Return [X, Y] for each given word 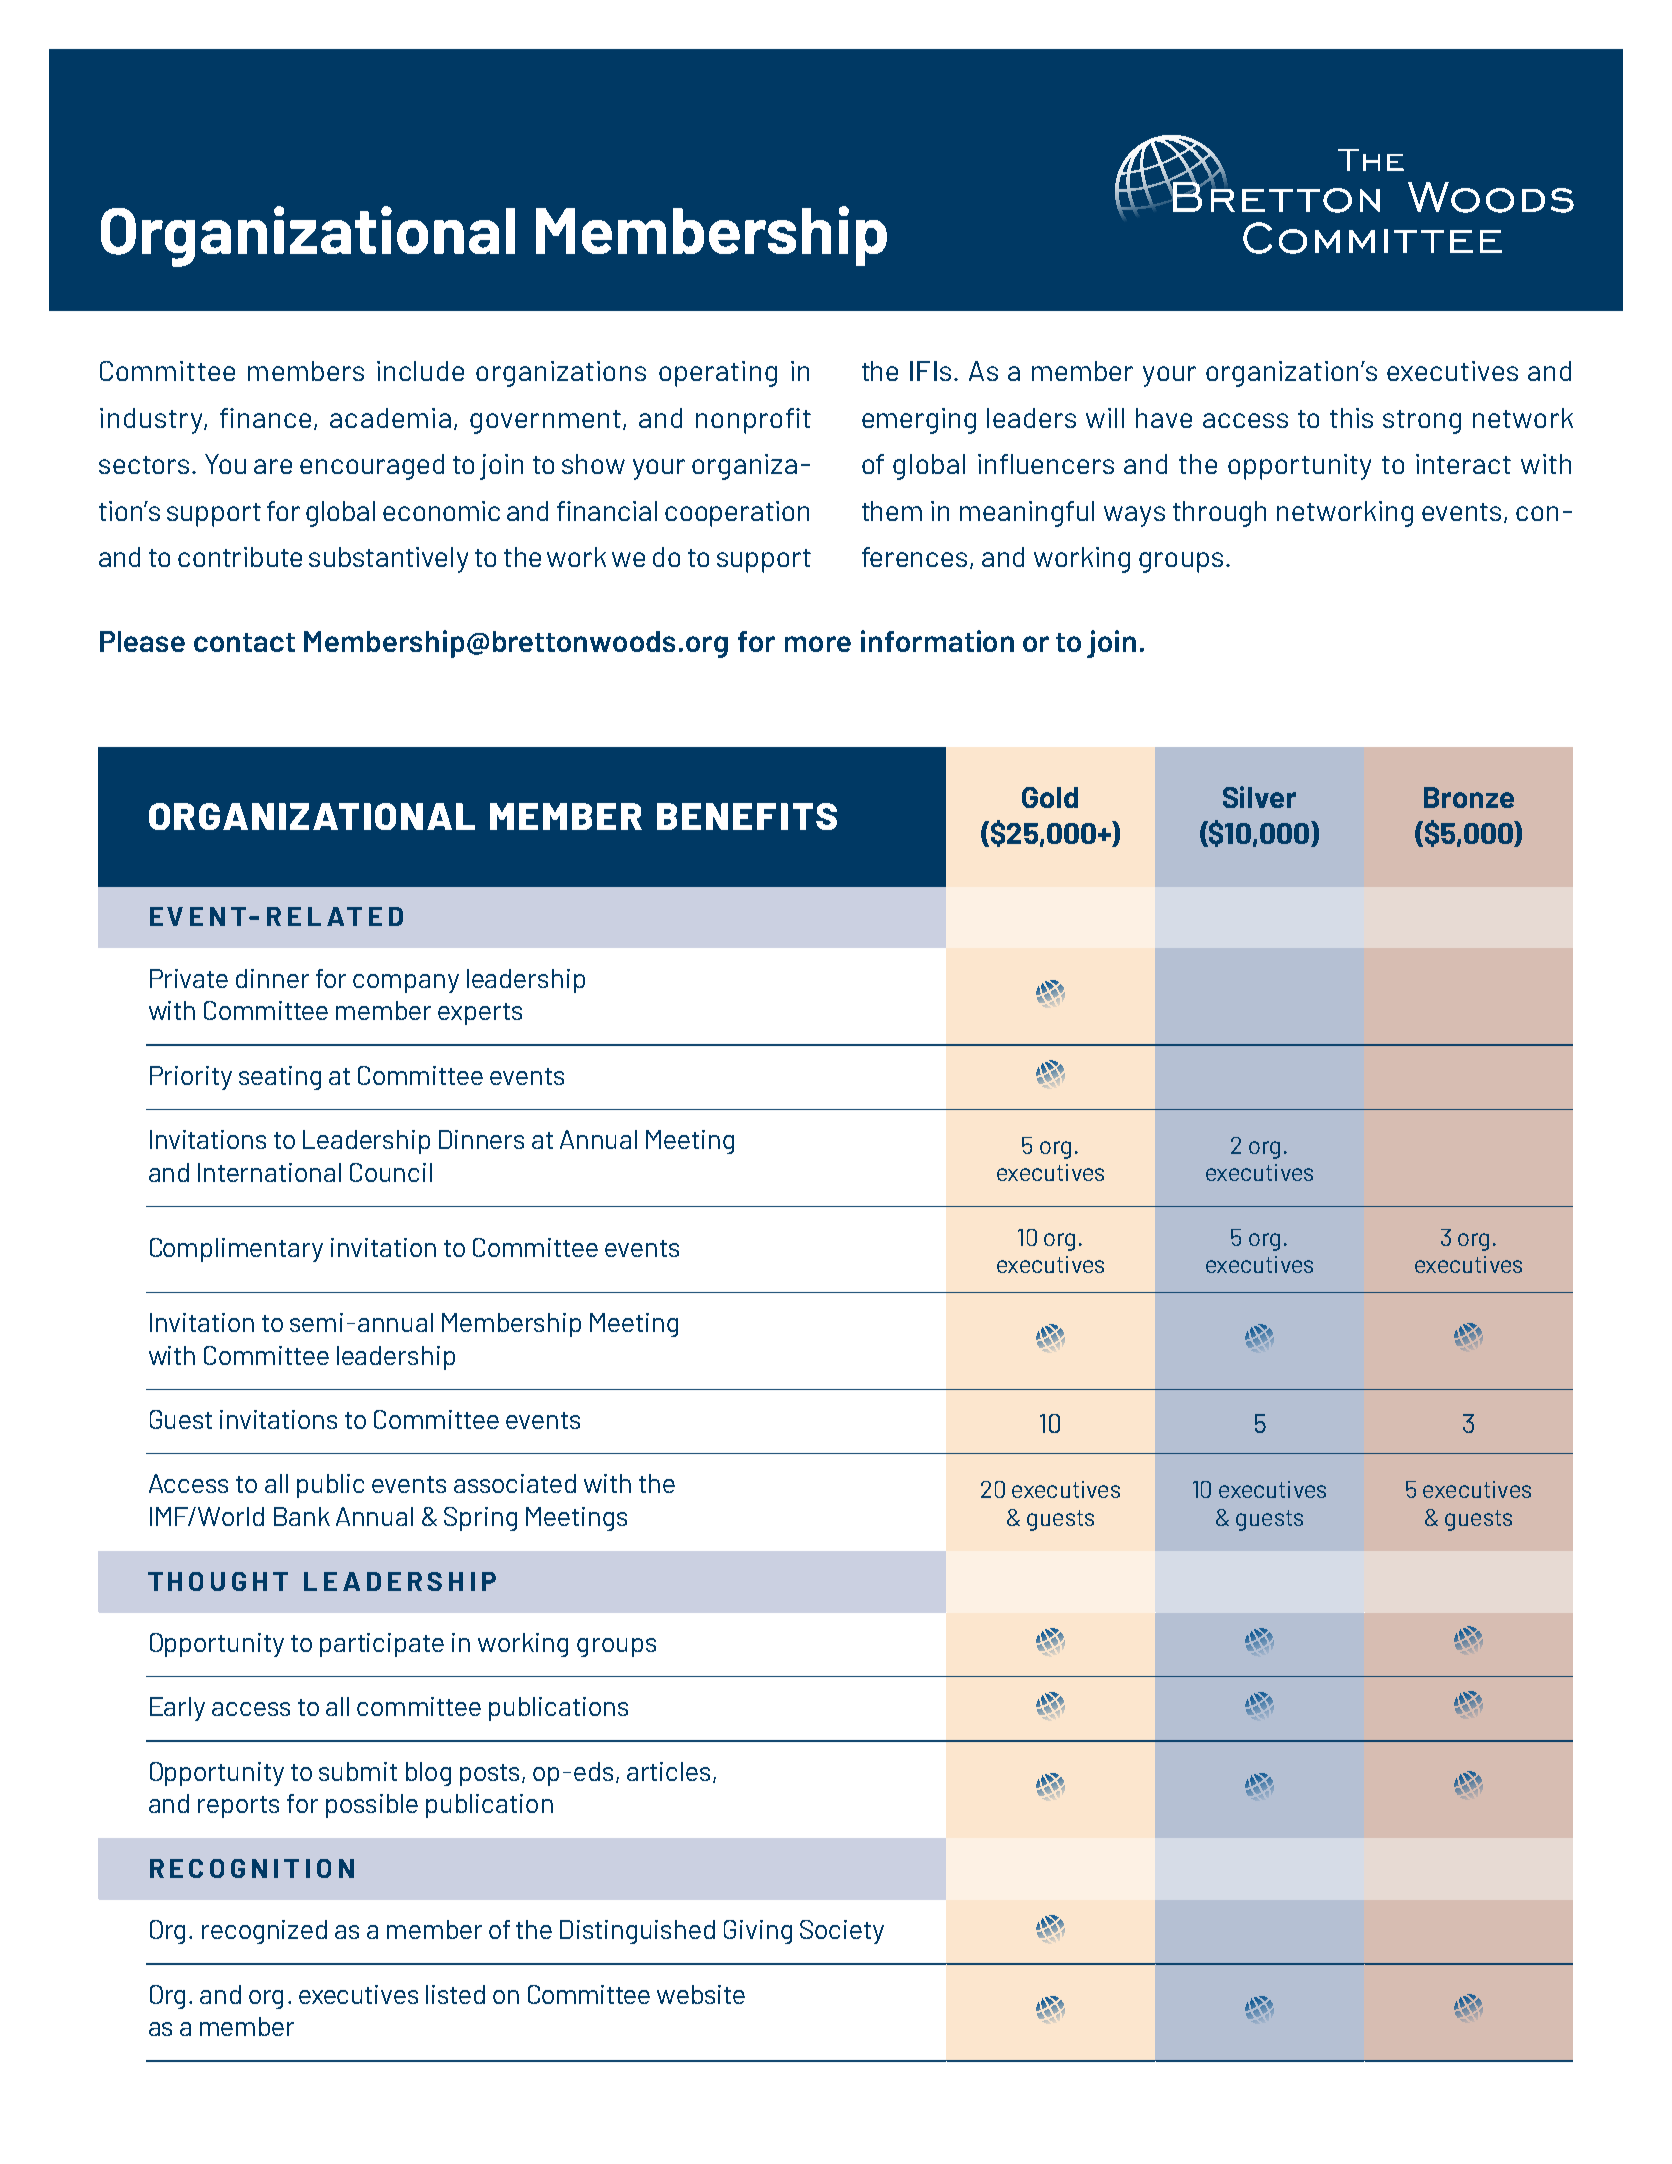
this [1351, 418]
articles [670, 1772]
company [406, 983]
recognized [264, 1932]
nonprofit [753, 421]
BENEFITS [747, 816]
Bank [302, 1516]
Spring [480, 1519]
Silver [1259, 797]
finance [265, 418]
